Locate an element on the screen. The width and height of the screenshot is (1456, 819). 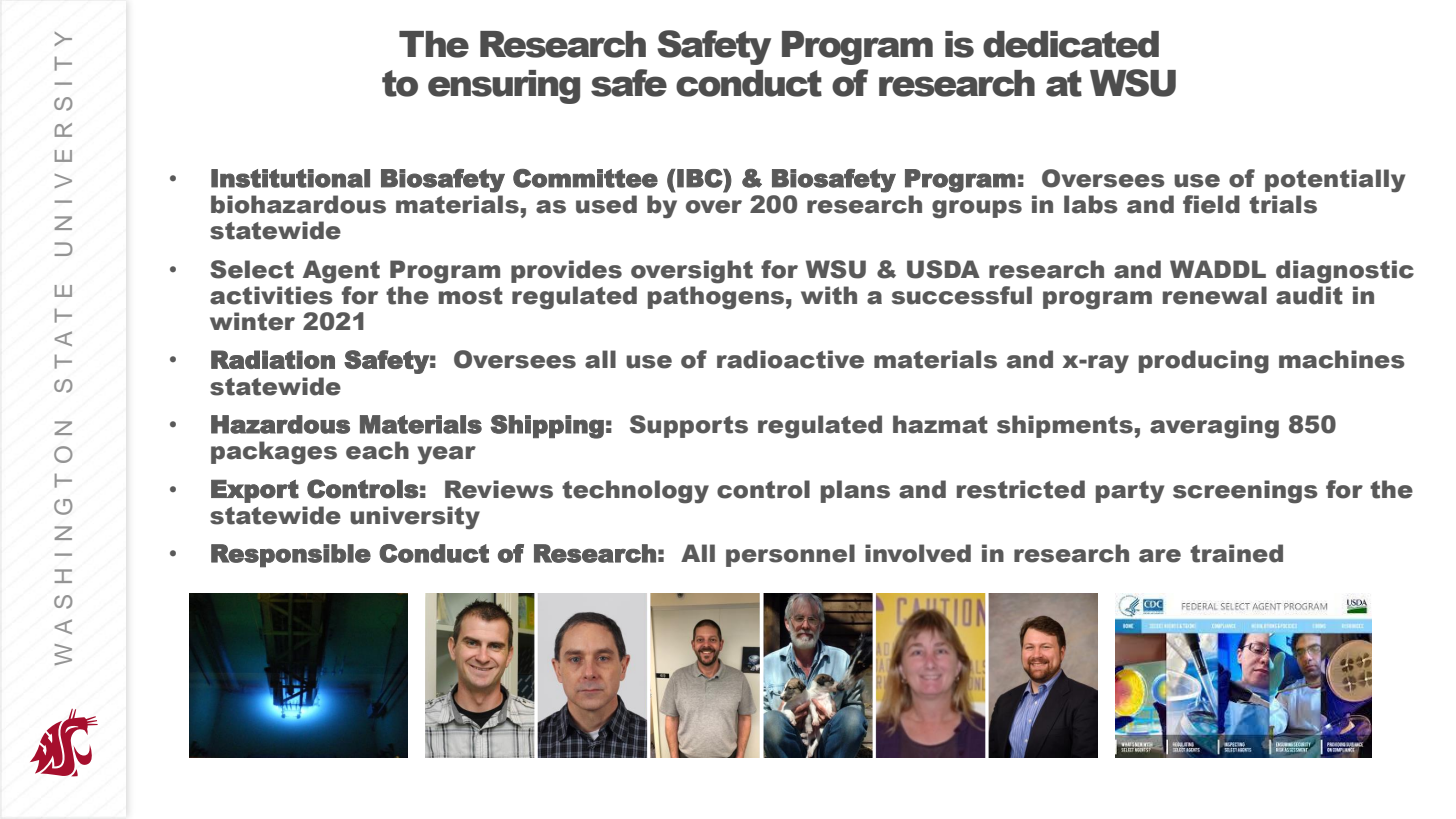
Institutional is located at coordinates (290, 178).
